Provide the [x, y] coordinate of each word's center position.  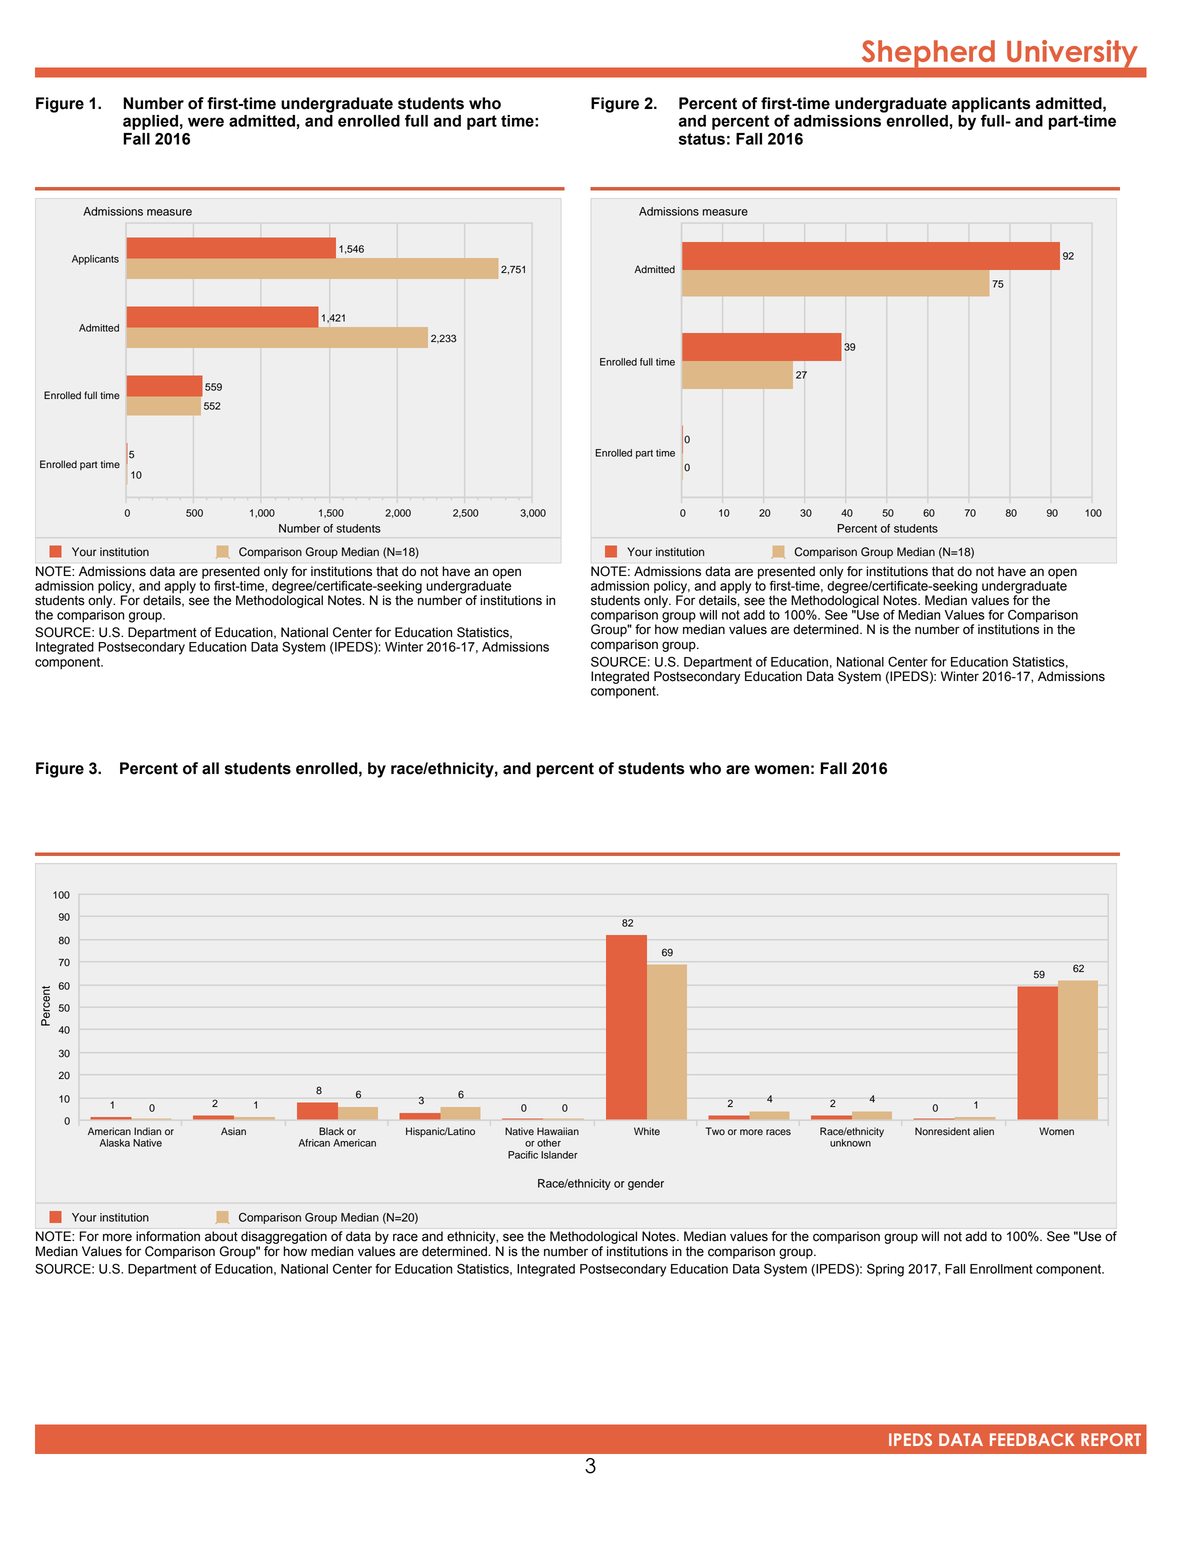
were [206, 122]
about [221, 1236]
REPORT [1111, 1439]
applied [150, 122]
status [702, 139]
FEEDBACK [1032, 1439]
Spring [885, 1270]
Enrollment [1001, 1269]
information [168, 1236]
